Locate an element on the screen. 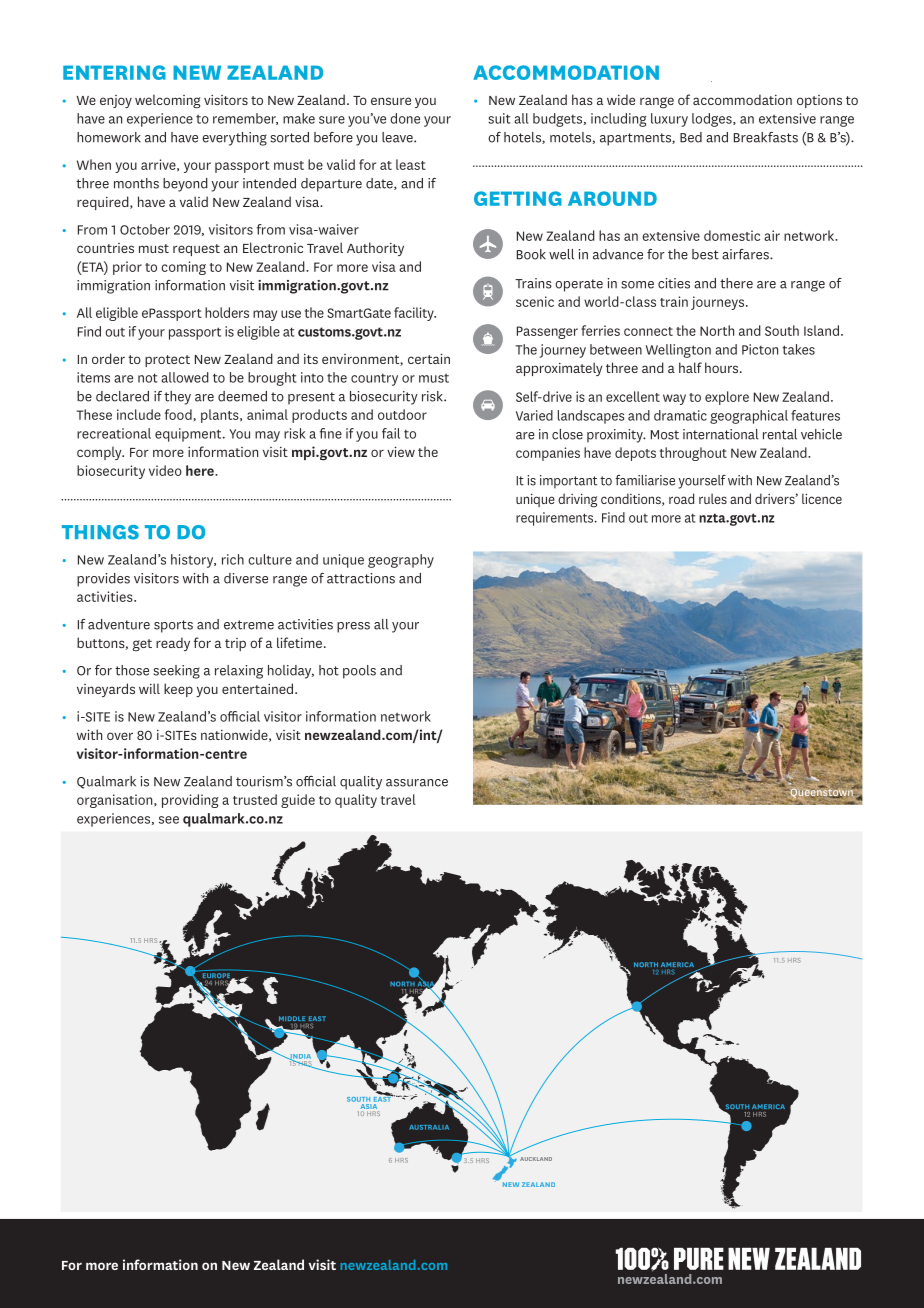  suit is located at coordinates (499, 118).
